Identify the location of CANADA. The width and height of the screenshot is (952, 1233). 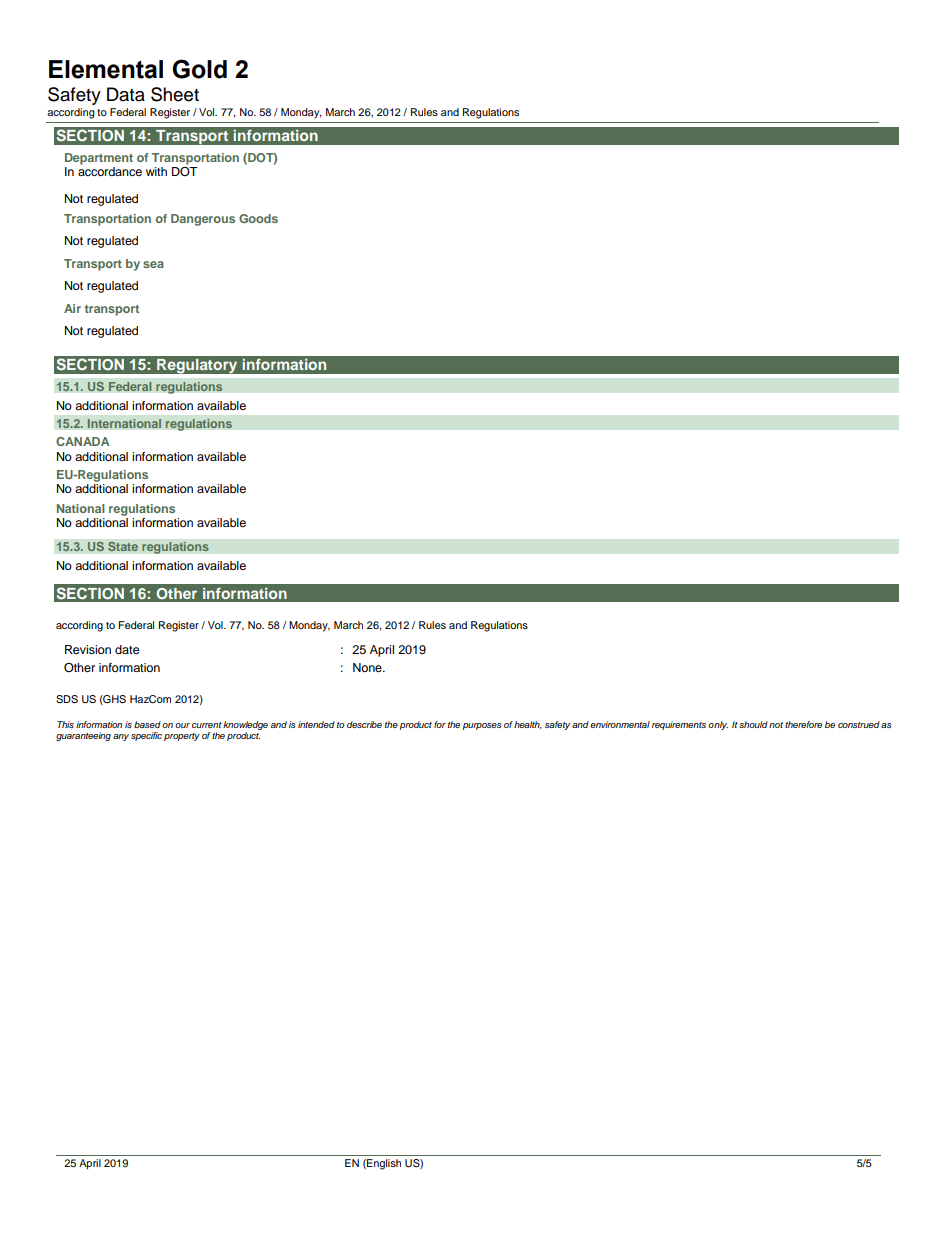
(83, 441).
